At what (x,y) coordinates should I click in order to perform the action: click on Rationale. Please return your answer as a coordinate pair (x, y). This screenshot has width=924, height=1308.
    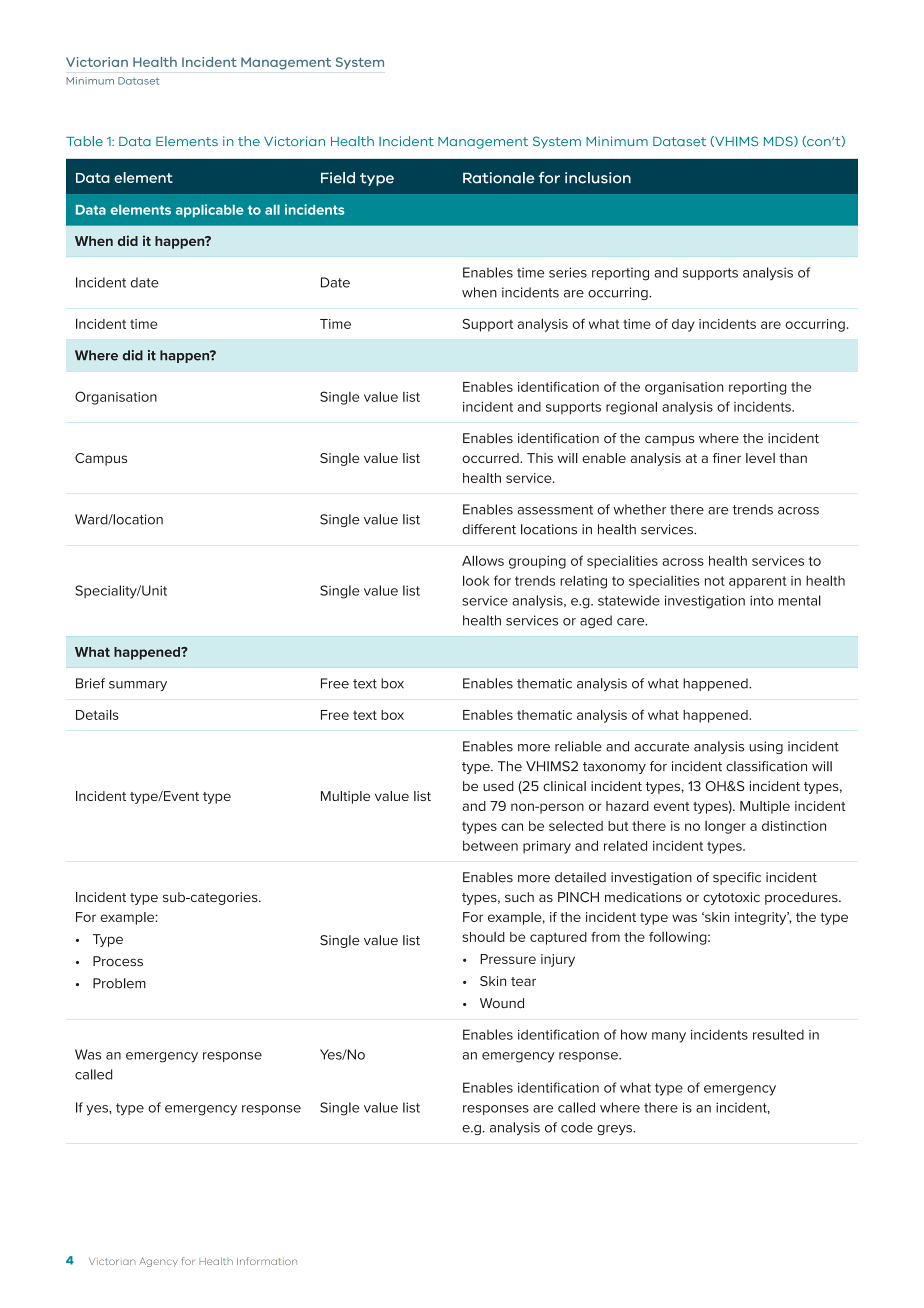
    Looking at the image, I should click on (499, 178).
